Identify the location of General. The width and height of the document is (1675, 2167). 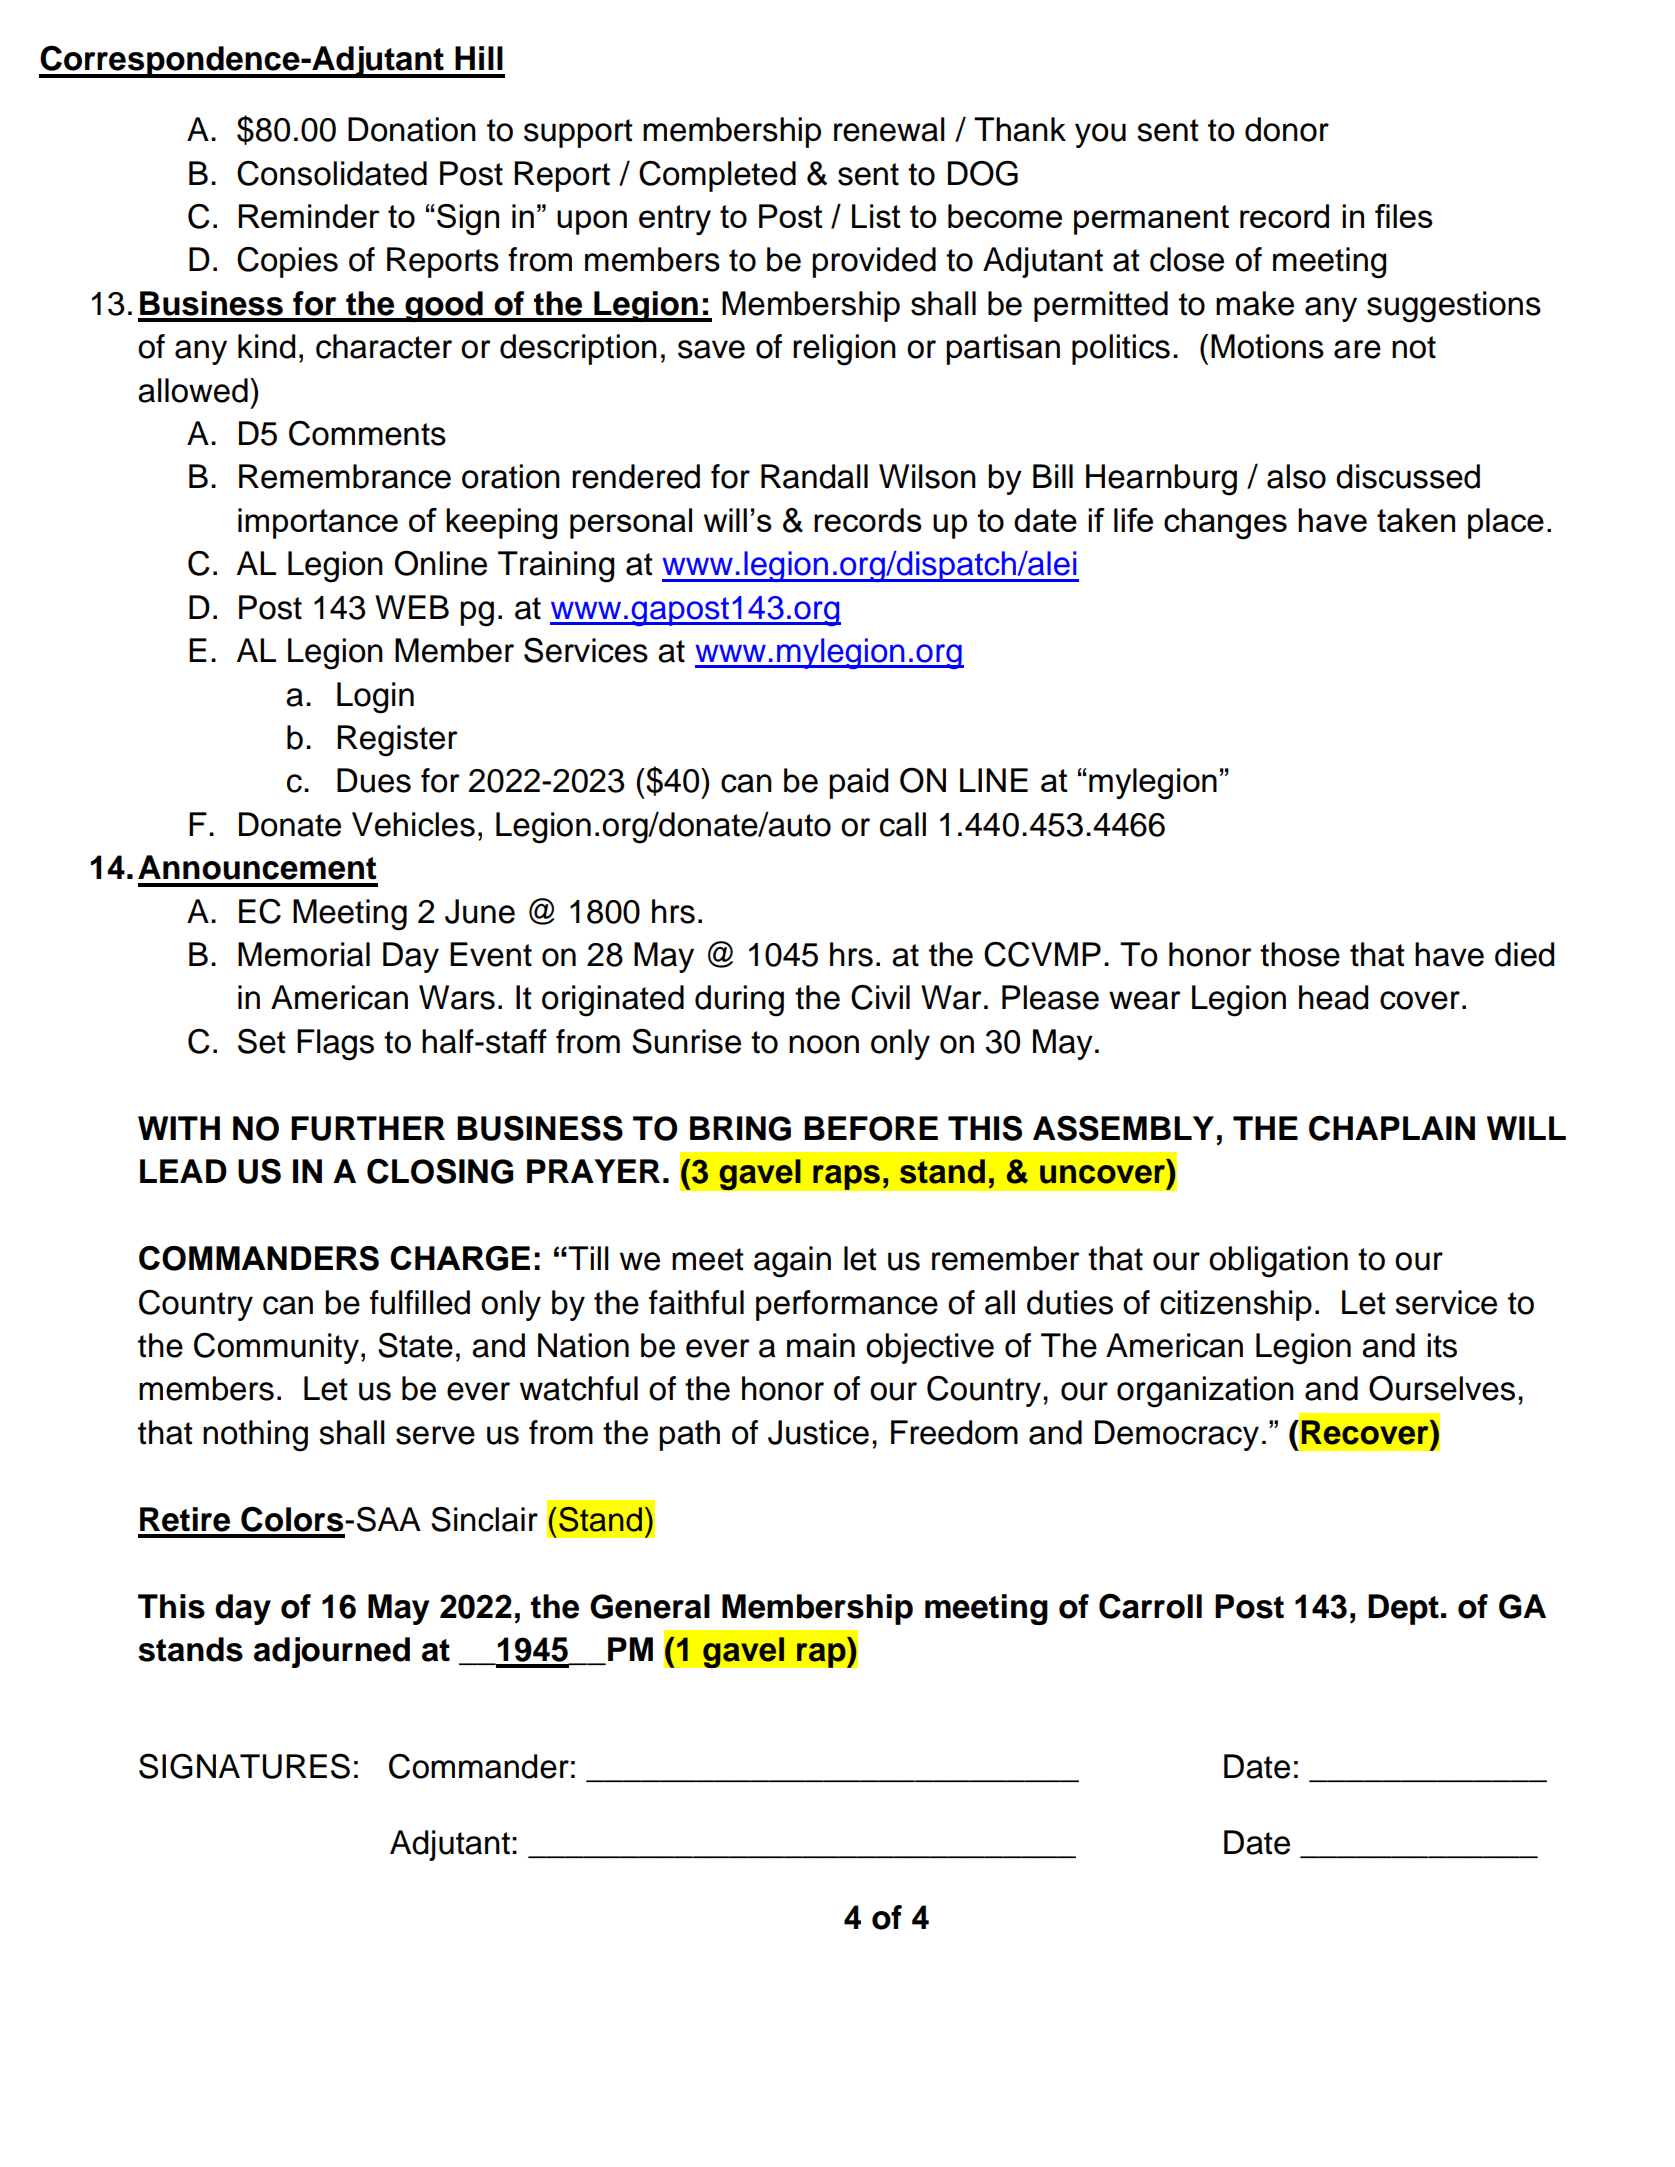
(650, 1606).
